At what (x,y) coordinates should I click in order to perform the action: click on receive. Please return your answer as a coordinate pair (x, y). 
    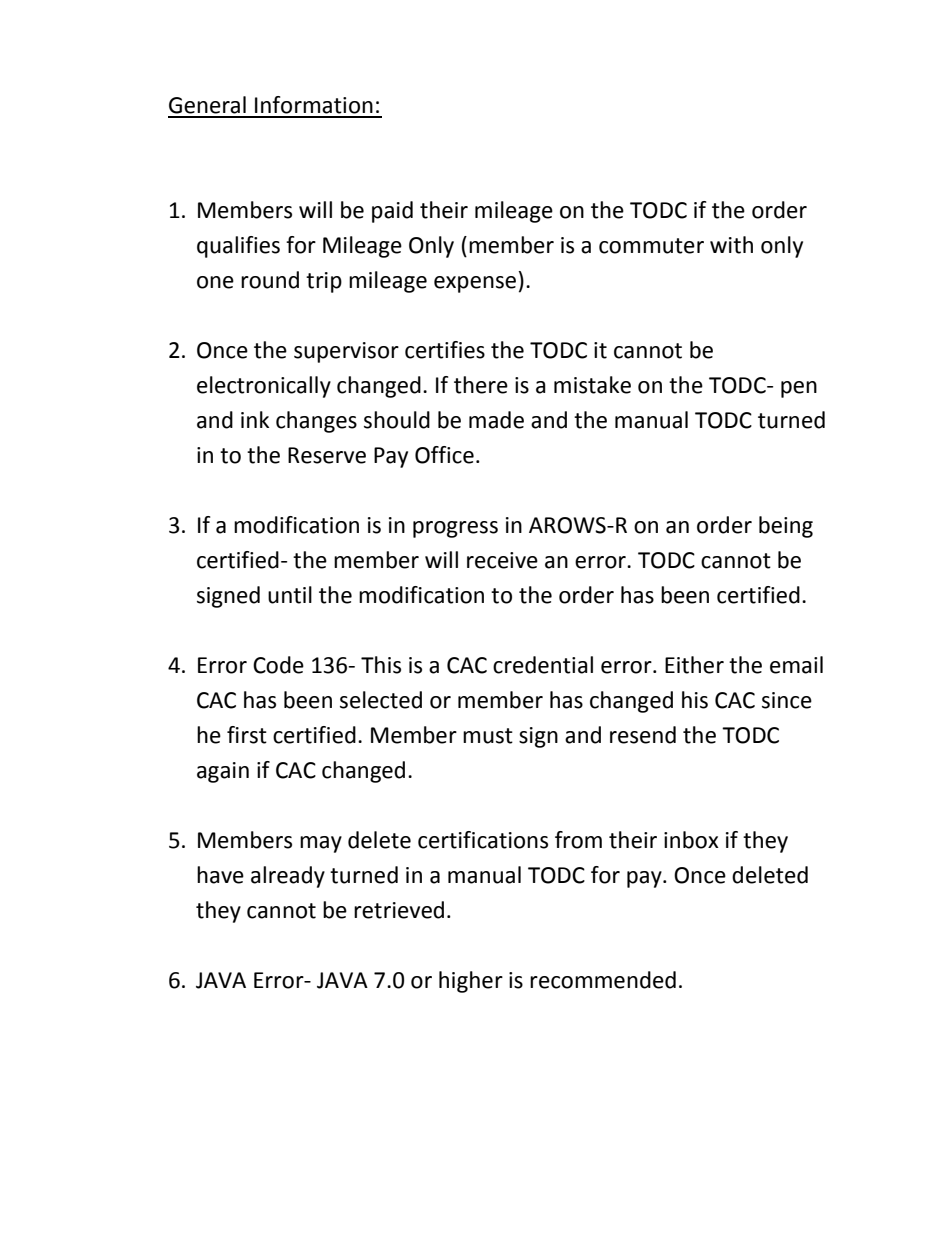
    Looking at the image, I should click on (502, 560).
